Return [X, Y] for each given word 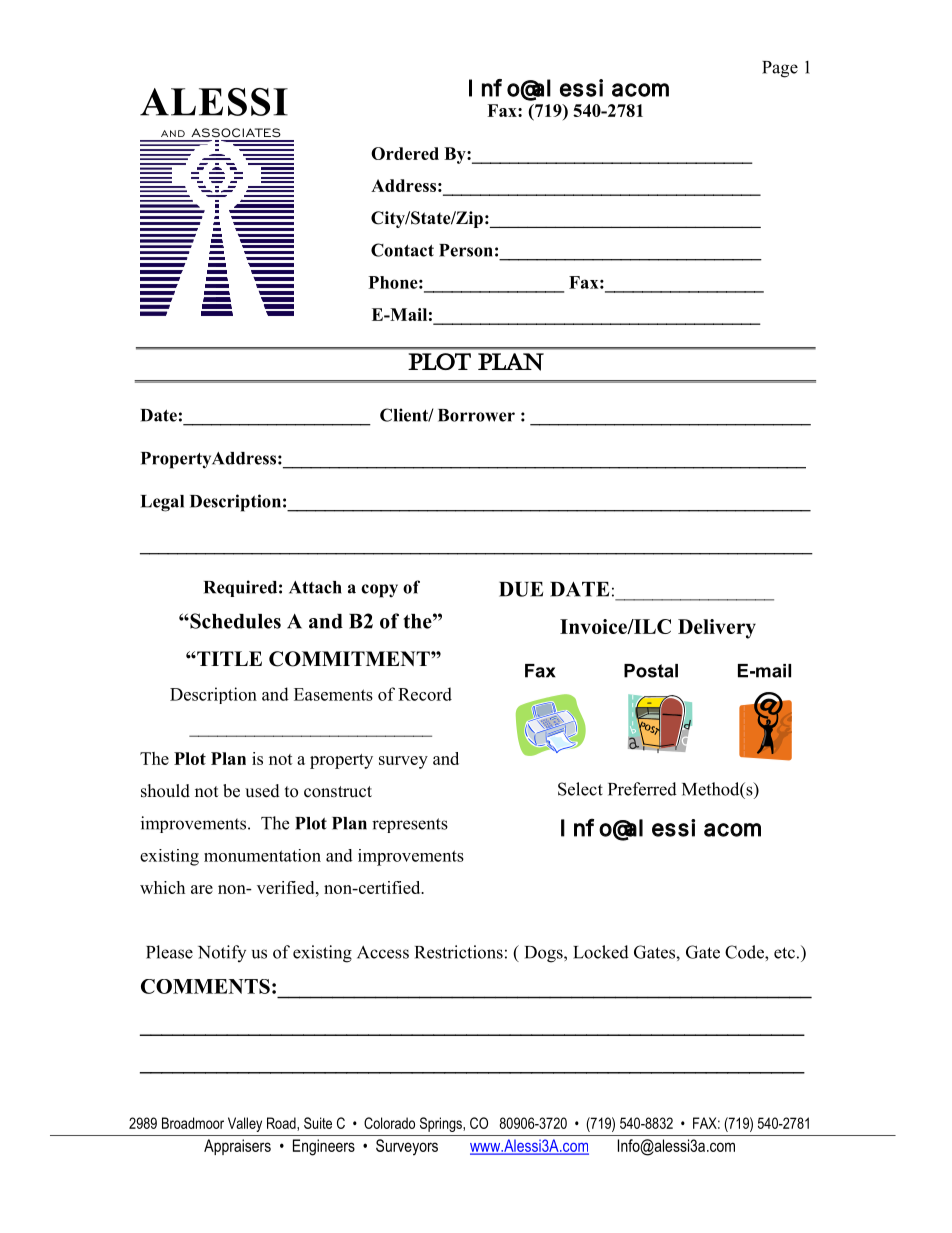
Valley [245, 1124]
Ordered [405, 153]
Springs [442, 1124]
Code [745, 952]
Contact [402, 250]
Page [780, 69]
